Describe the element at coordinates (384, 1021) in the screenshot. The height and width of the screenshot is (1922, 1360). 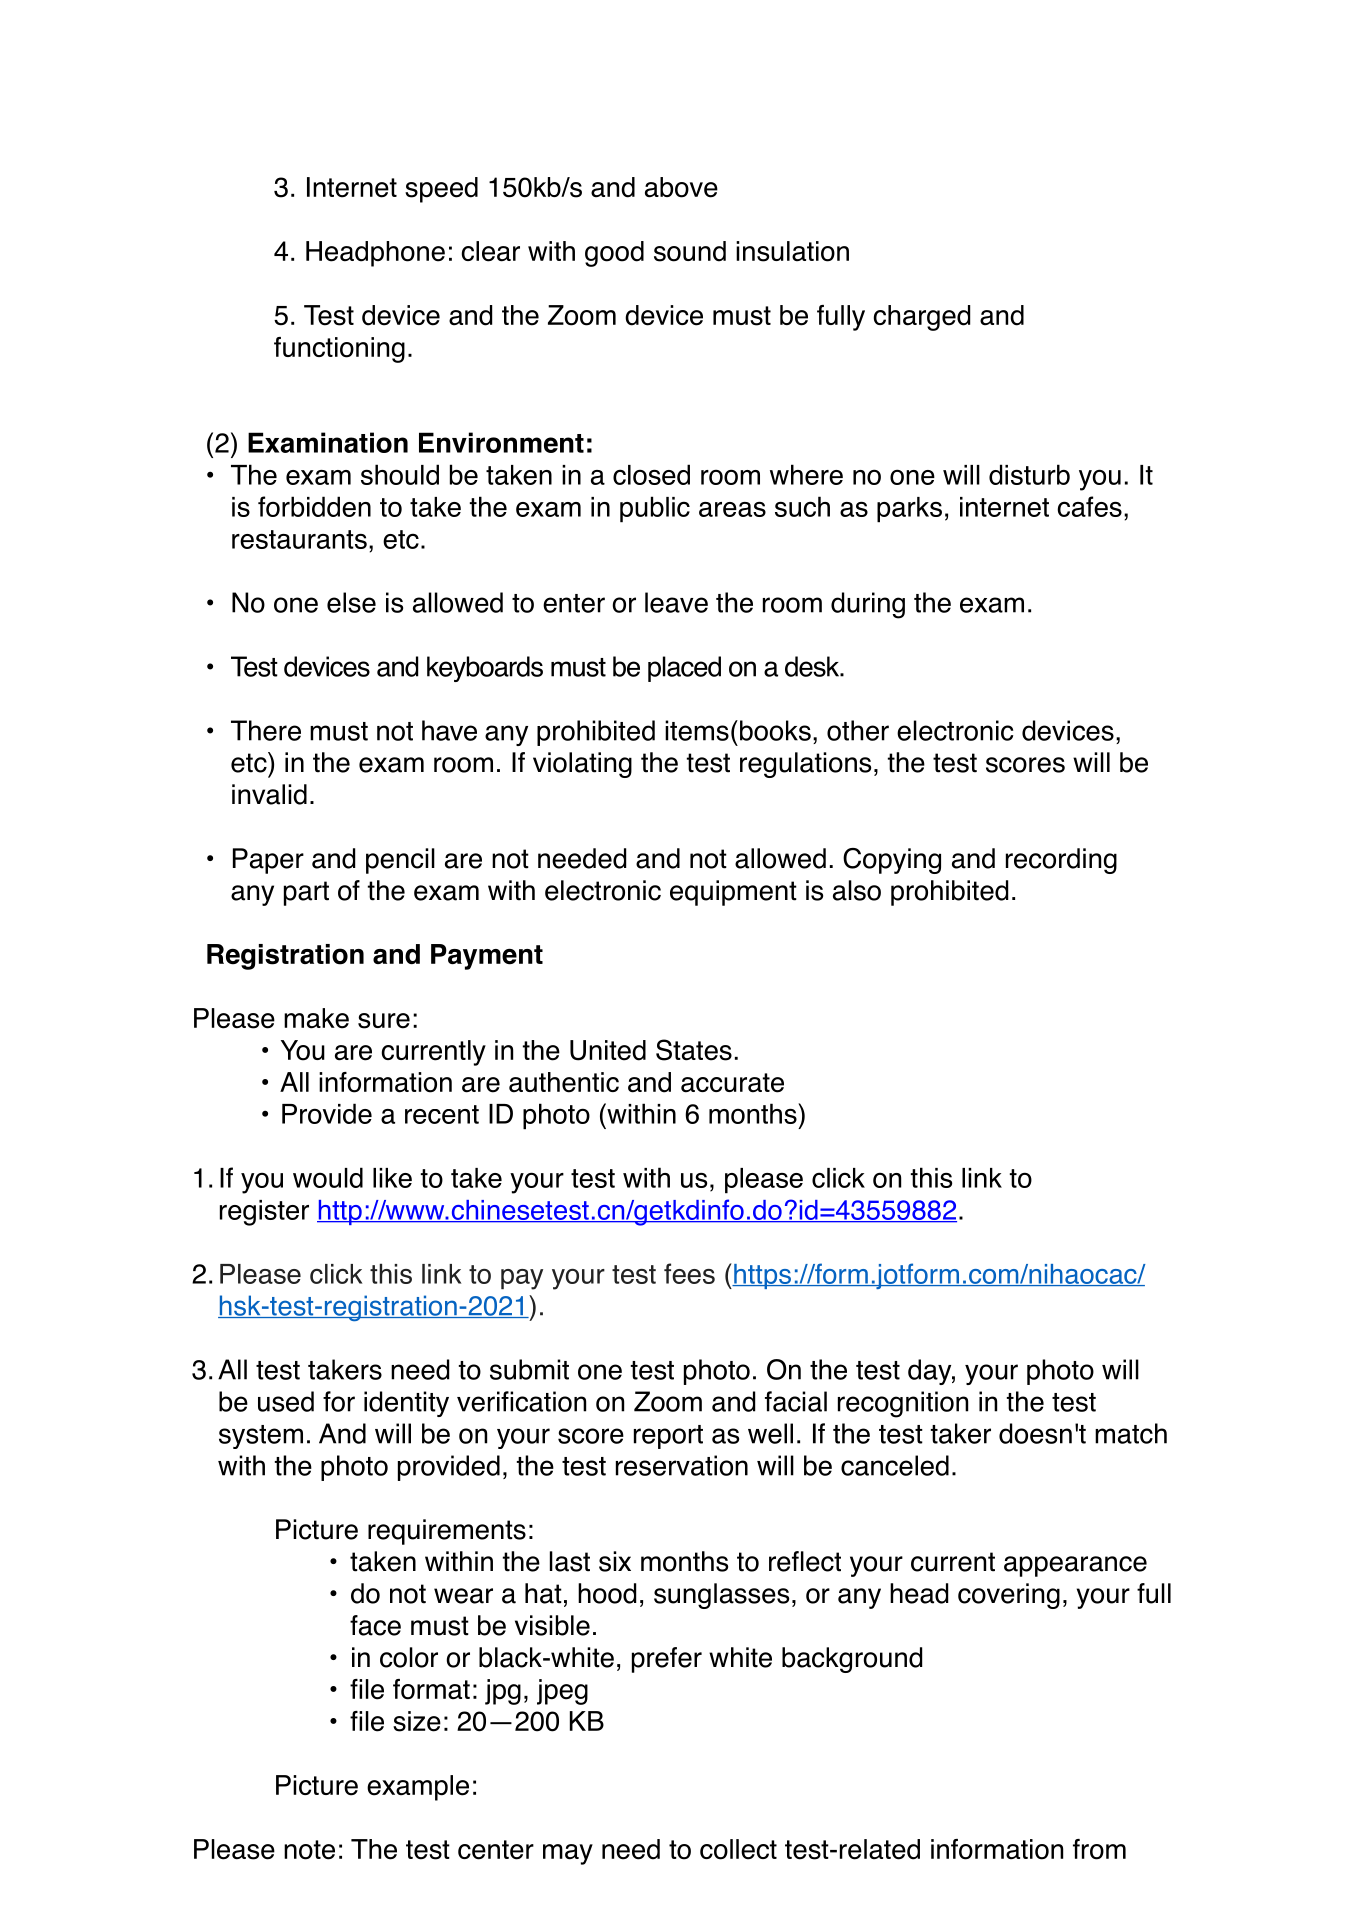
I see `sure` at that location.
